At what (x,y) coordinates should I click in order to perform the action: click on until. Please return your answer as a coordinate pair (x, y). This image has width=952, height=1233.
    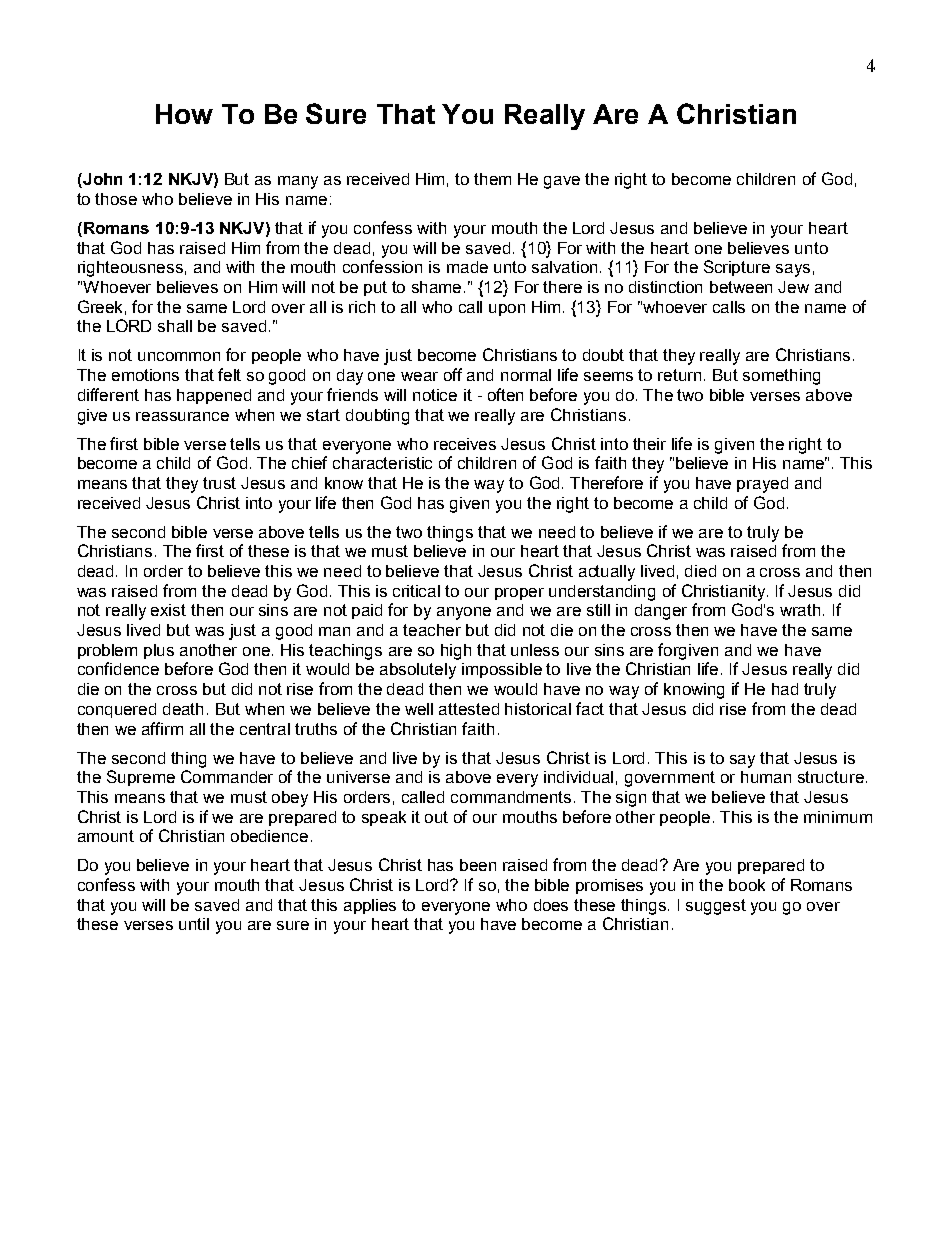
    Looking at the image, I should click on (194, 924).
